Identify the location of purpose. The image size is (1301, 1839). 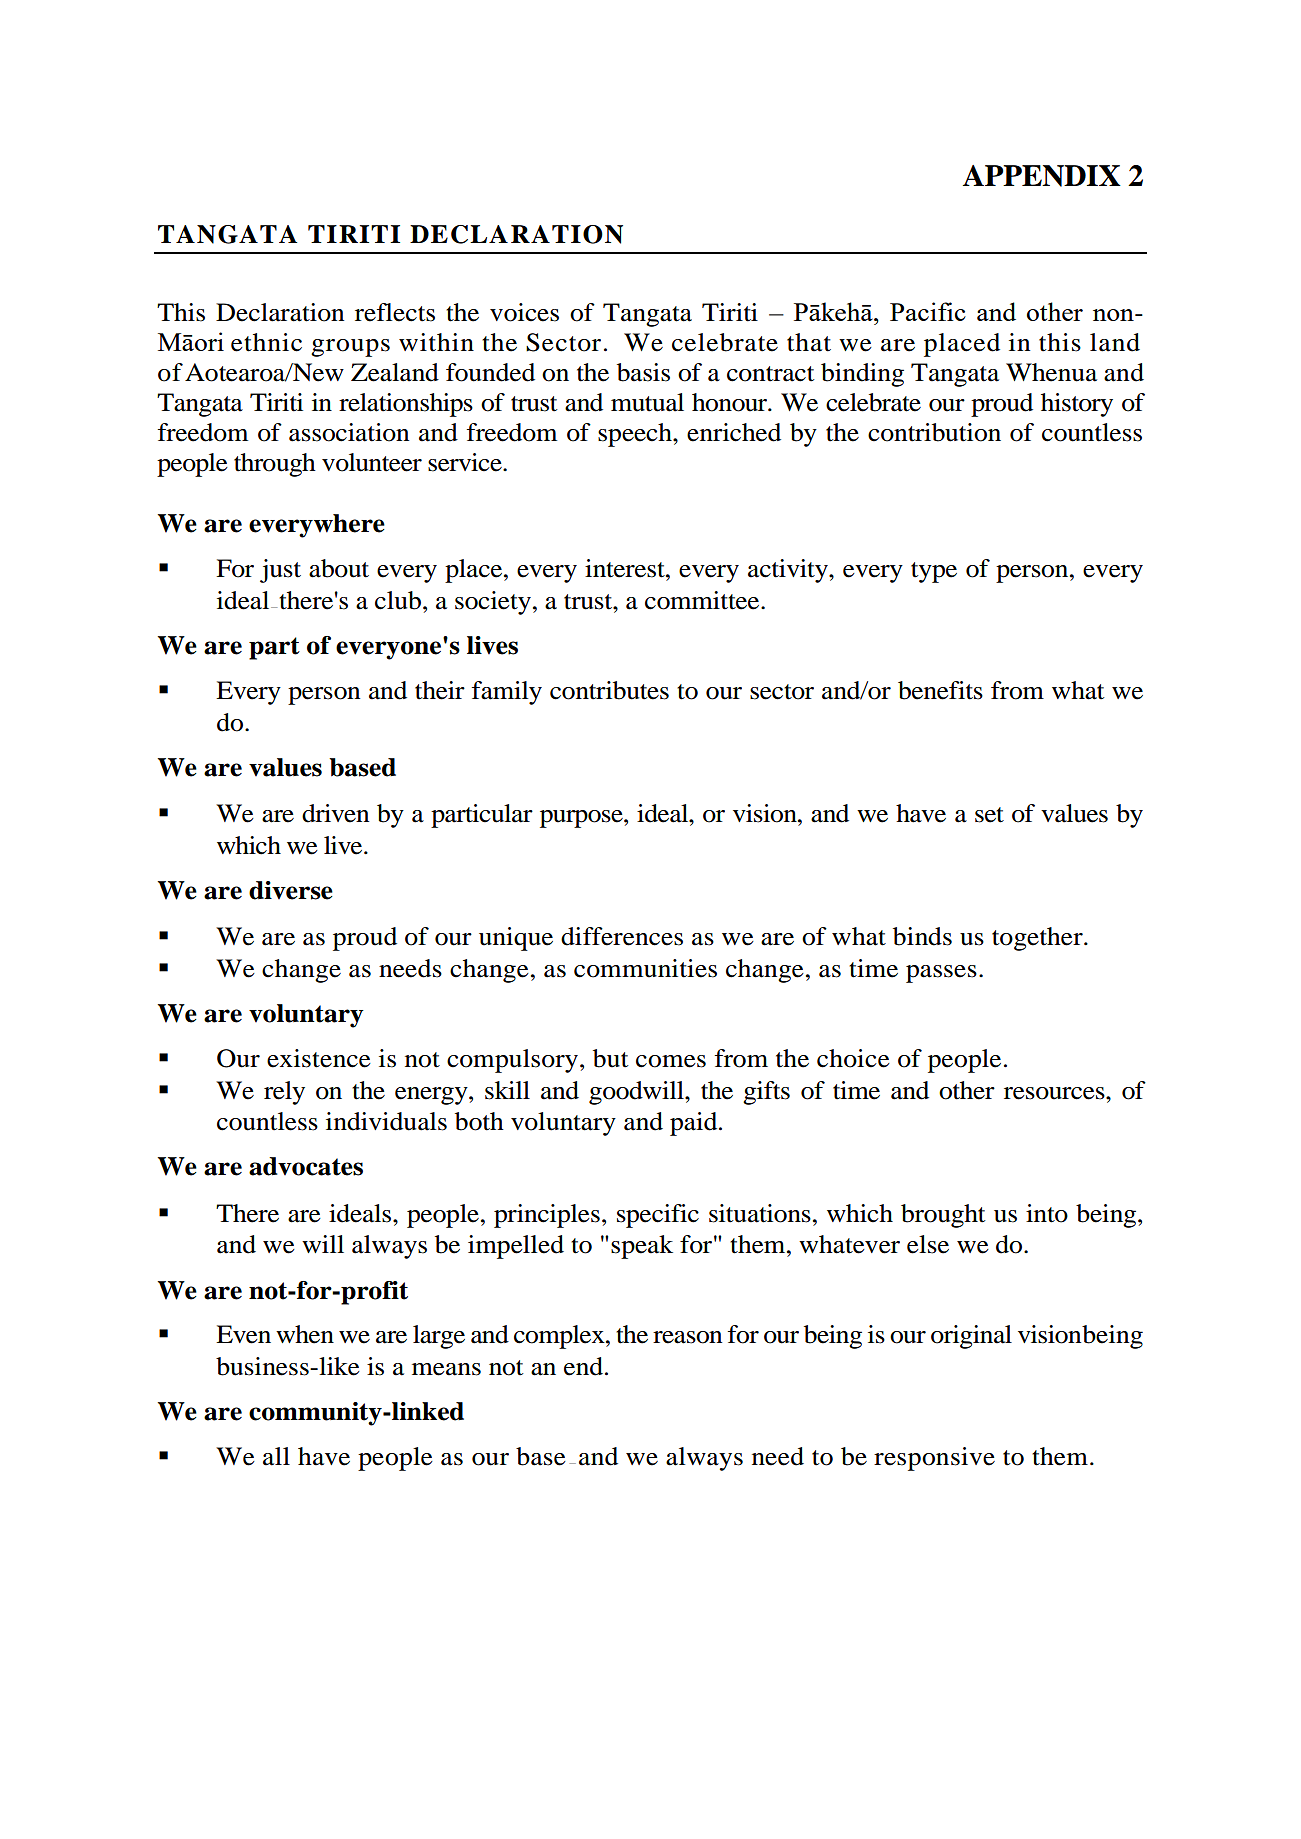
(582, 819).
